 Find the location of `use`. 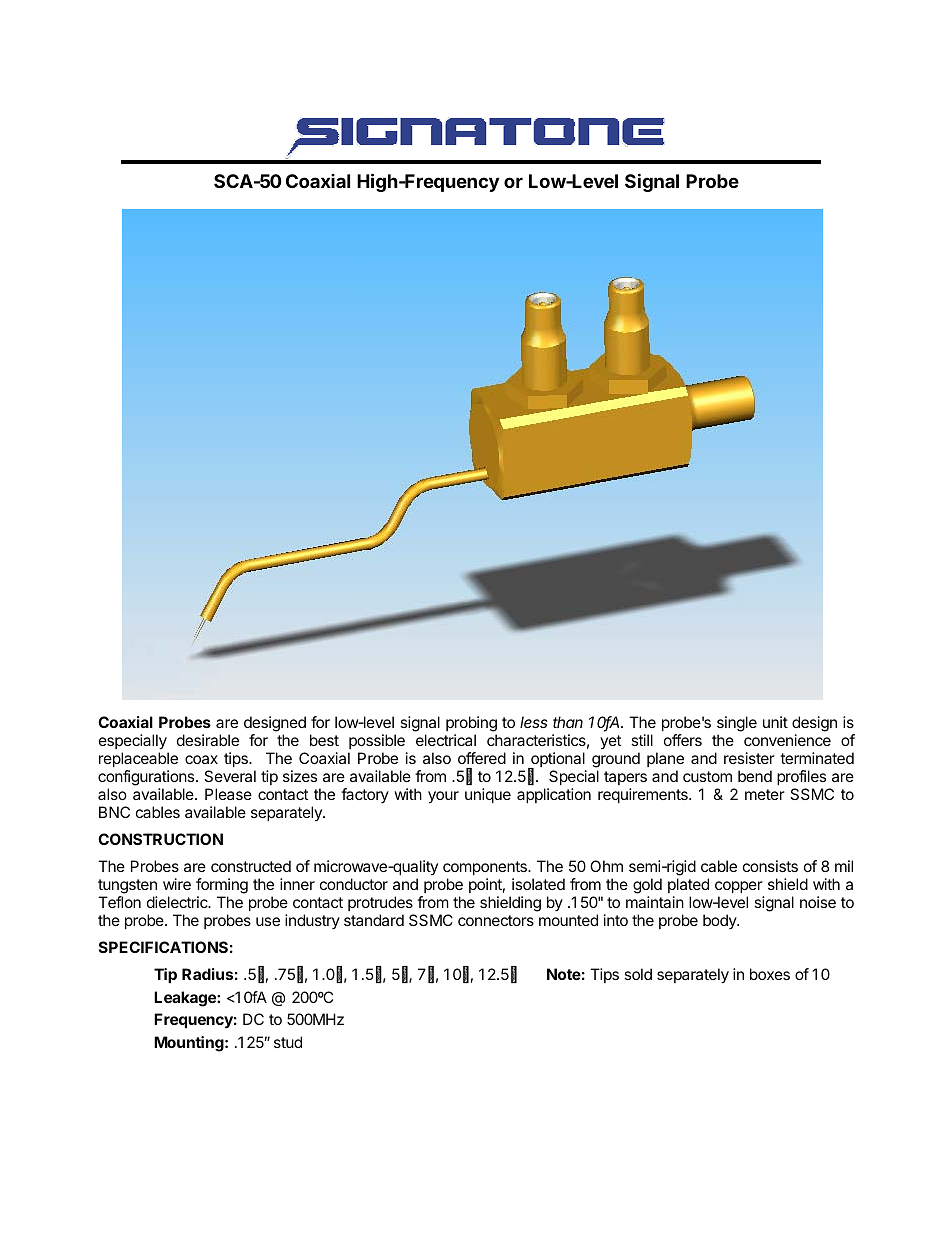

use is located at coordinates (268, 921).
